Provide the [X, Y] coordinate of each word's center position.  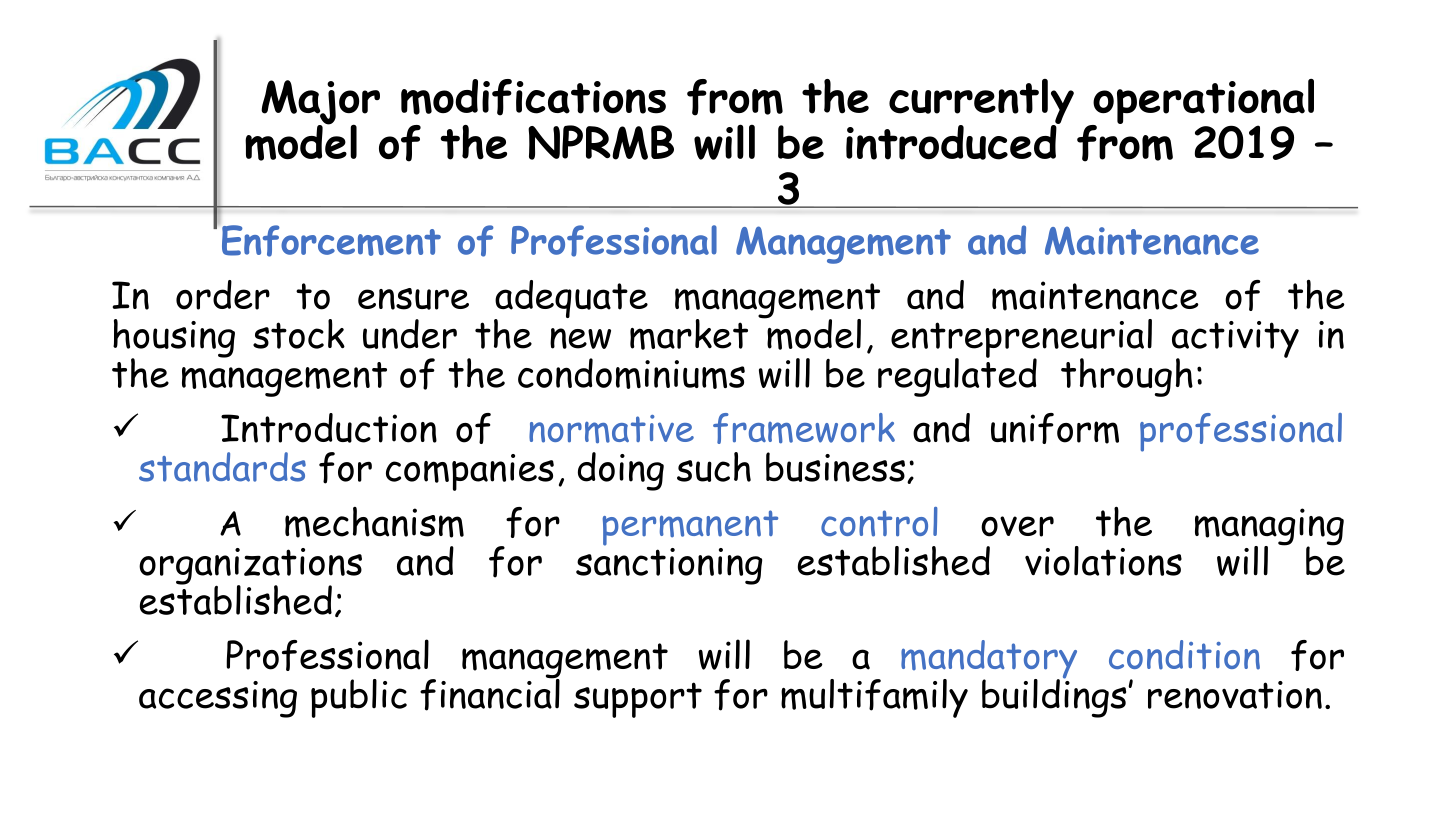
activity [1235, 340]
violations [1103, 561]
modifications [533, 97]
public [359, 698]
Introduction [329, 428]
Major [320, 103]
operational [1202, 103]
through [1127, 377]
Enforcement [330, 240]
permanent [690, 528]
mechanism [374, 522]
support [638, 700]
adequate [571, 300]
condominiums [631, 373]
